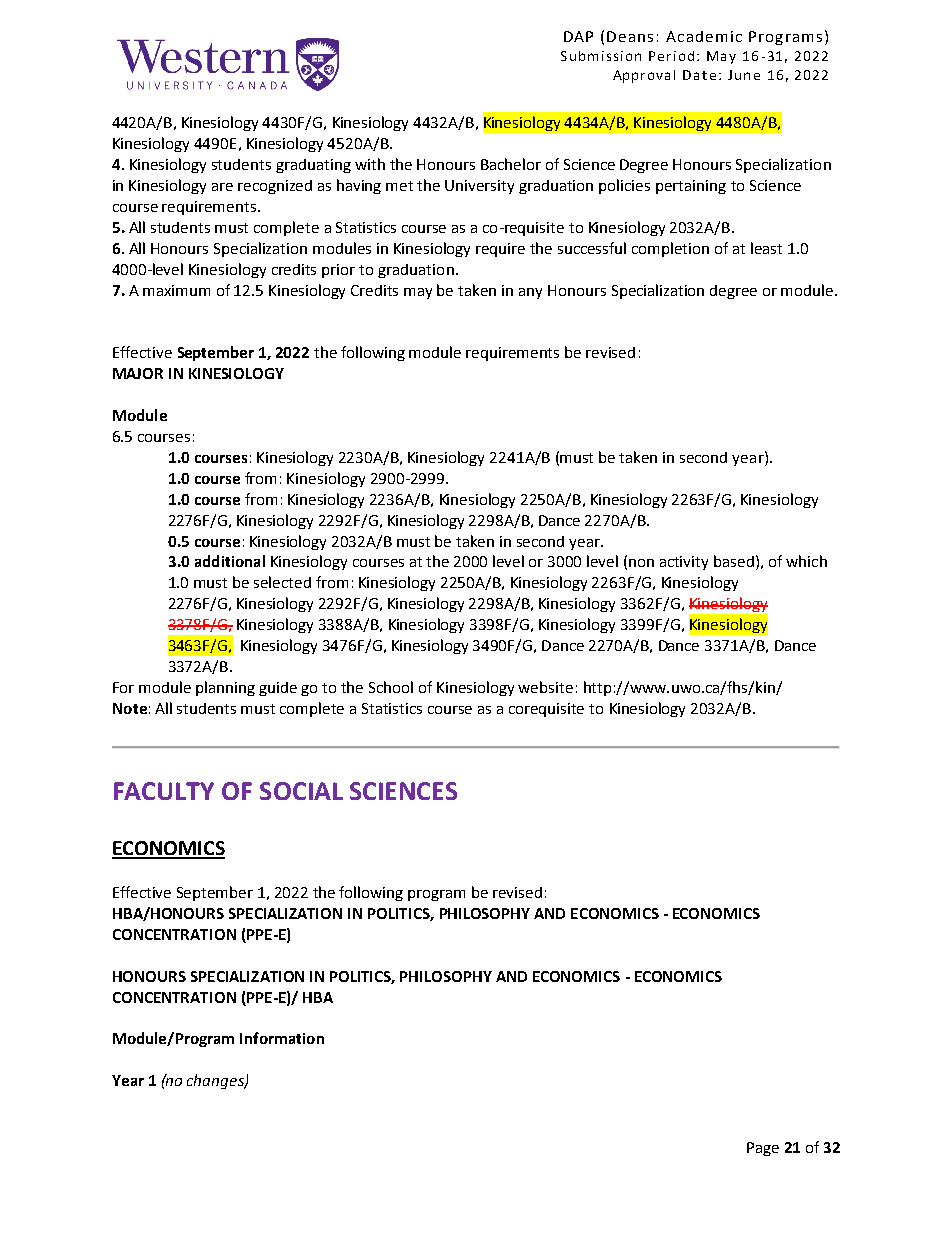 The height and width of the screenshot is (1233, 952). I want to click on based, so click(734, 561).
